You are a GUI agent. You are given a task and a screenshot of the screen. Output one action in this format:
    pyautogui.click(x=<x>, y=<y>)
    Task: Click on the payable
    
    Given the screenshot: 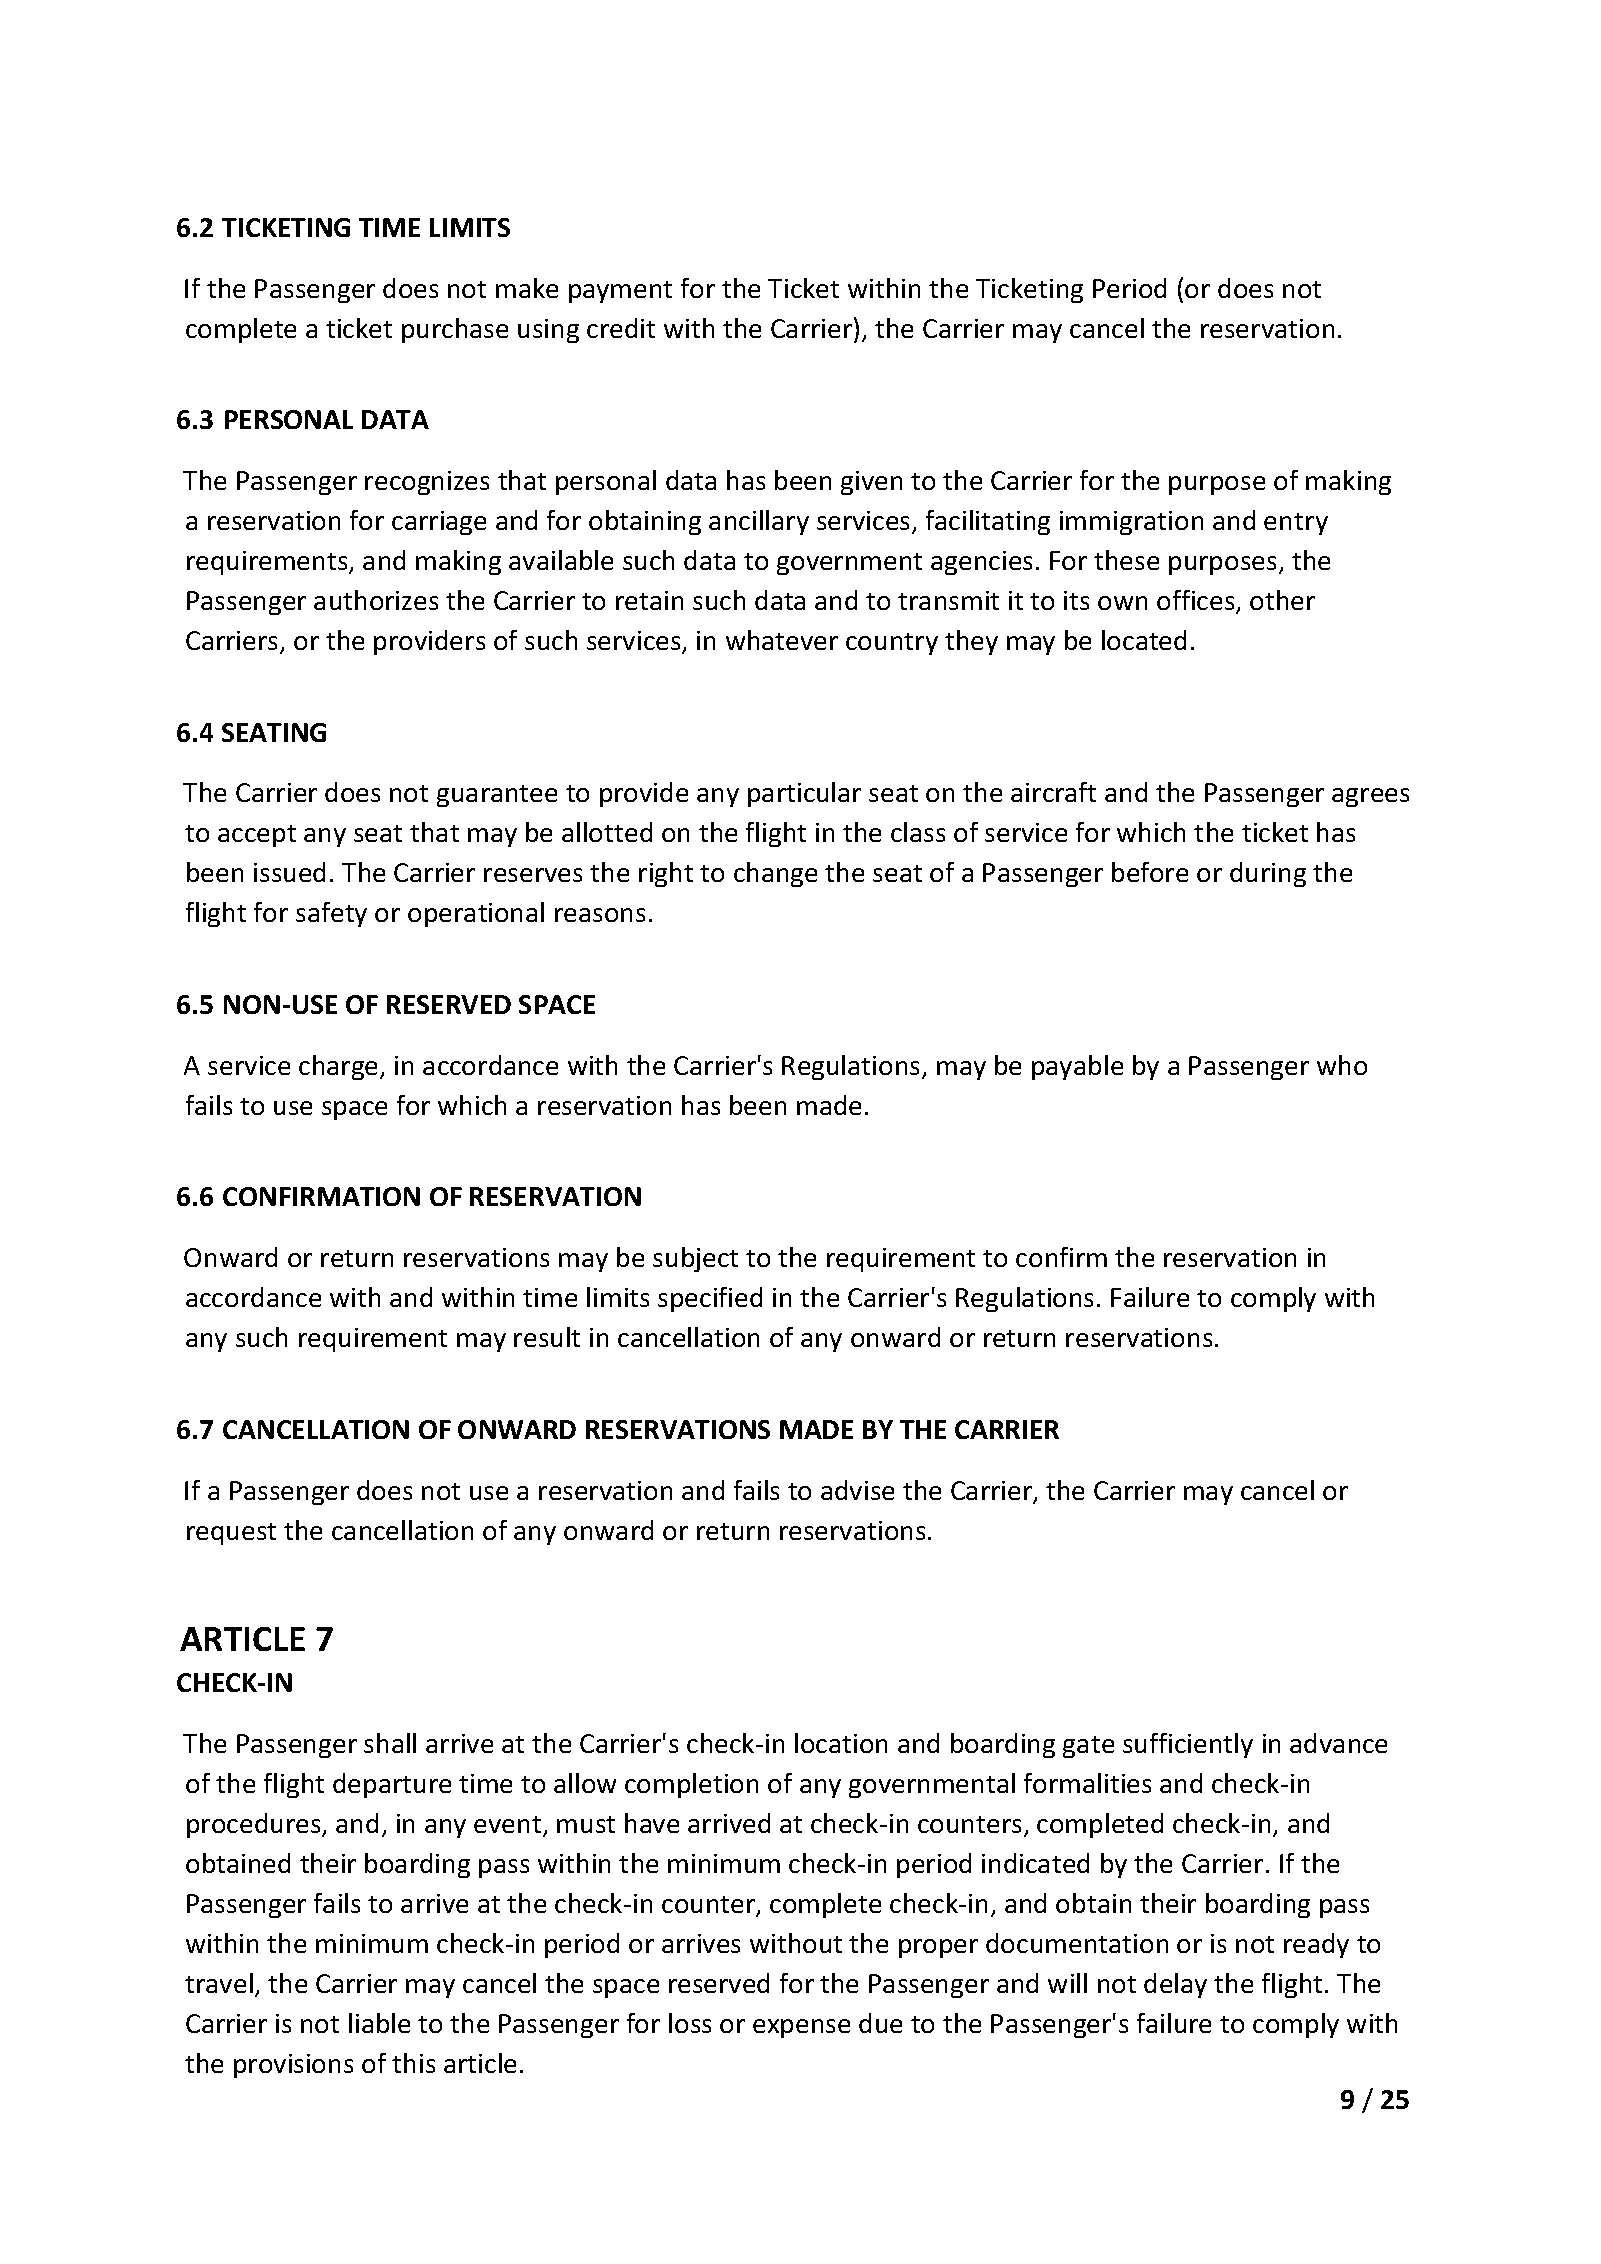 What is the action you would take?
    pyautogui.click(x=1077, y=1067)
